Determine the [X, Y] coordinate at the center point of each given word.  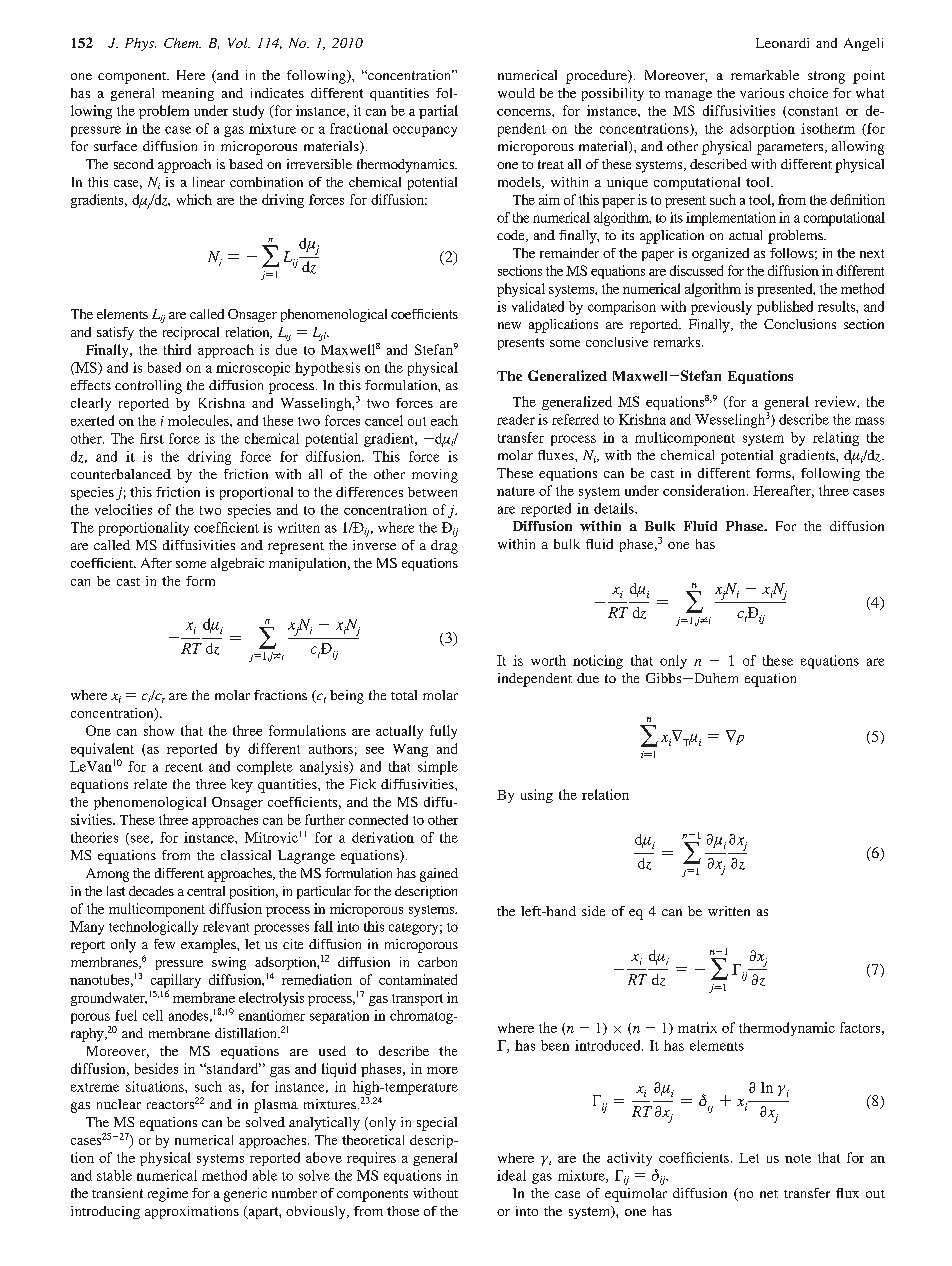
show [159, 730]
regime [168, 1195]
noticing [598, 662]
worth [548, 660]
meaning [188, 94]
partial [438, 112]
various [762, 93]
